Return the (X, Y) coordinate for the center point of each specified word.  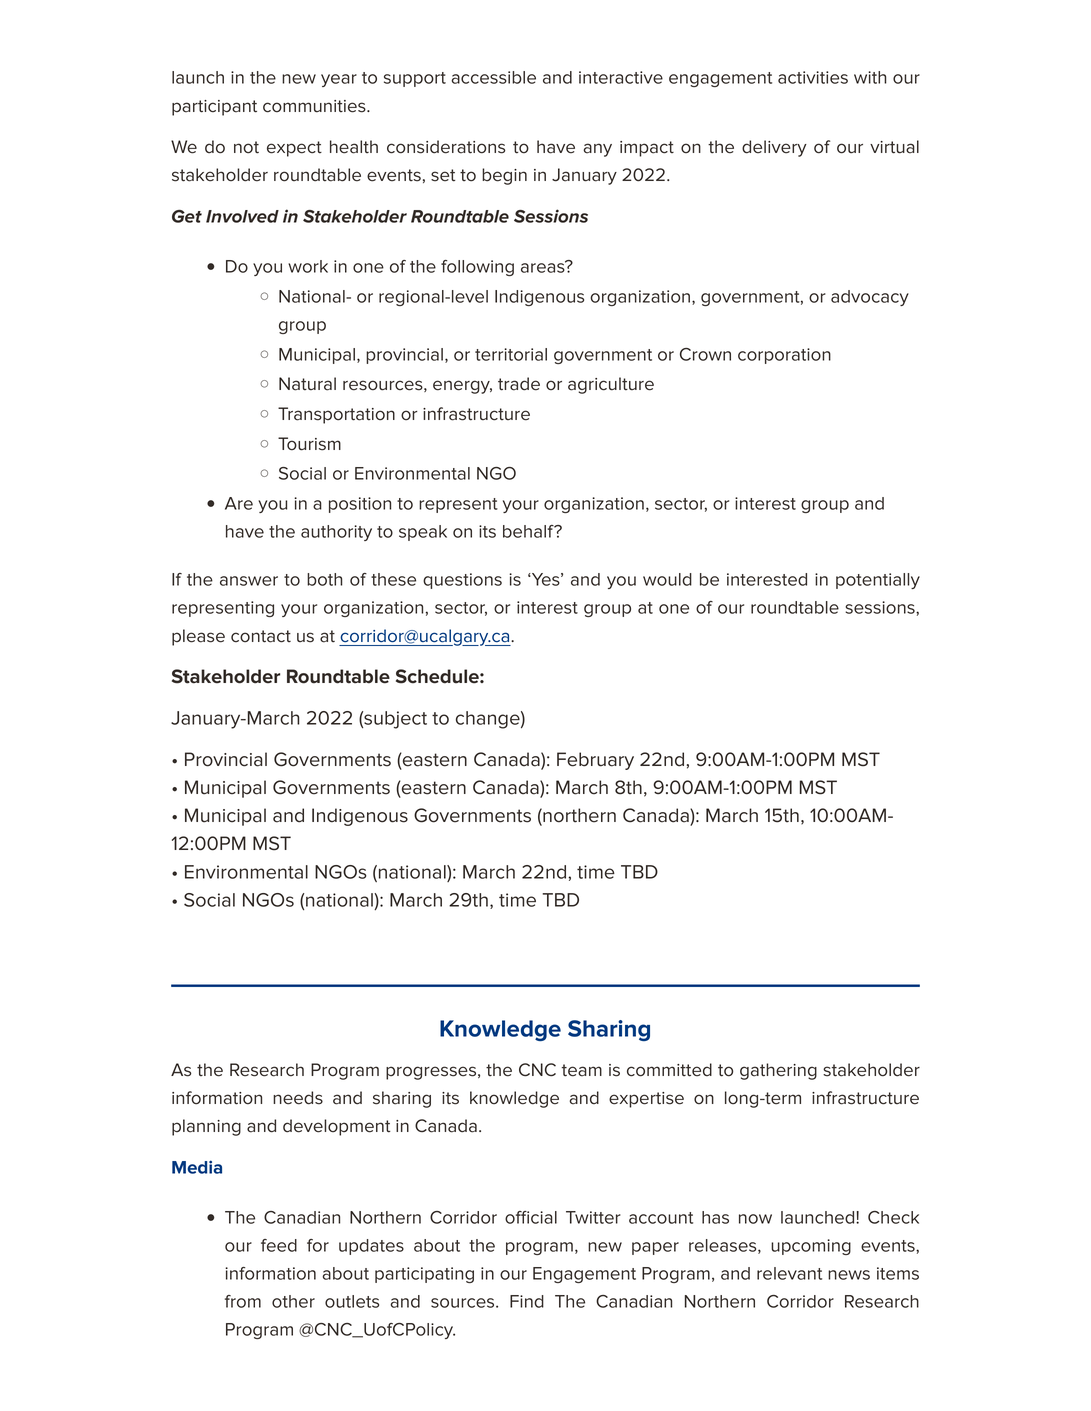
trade (519, 384)
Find (527, 1301)
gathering (778, 1071)
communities (315, 106)
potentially (878, 581)
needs (298, 1098)
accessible (493, 77)
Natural (307, 384)
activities (813, 77)
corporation (784, 356)
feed (279, 1245)
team (582, 1070)
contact (261, 636)
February (595, 761)
